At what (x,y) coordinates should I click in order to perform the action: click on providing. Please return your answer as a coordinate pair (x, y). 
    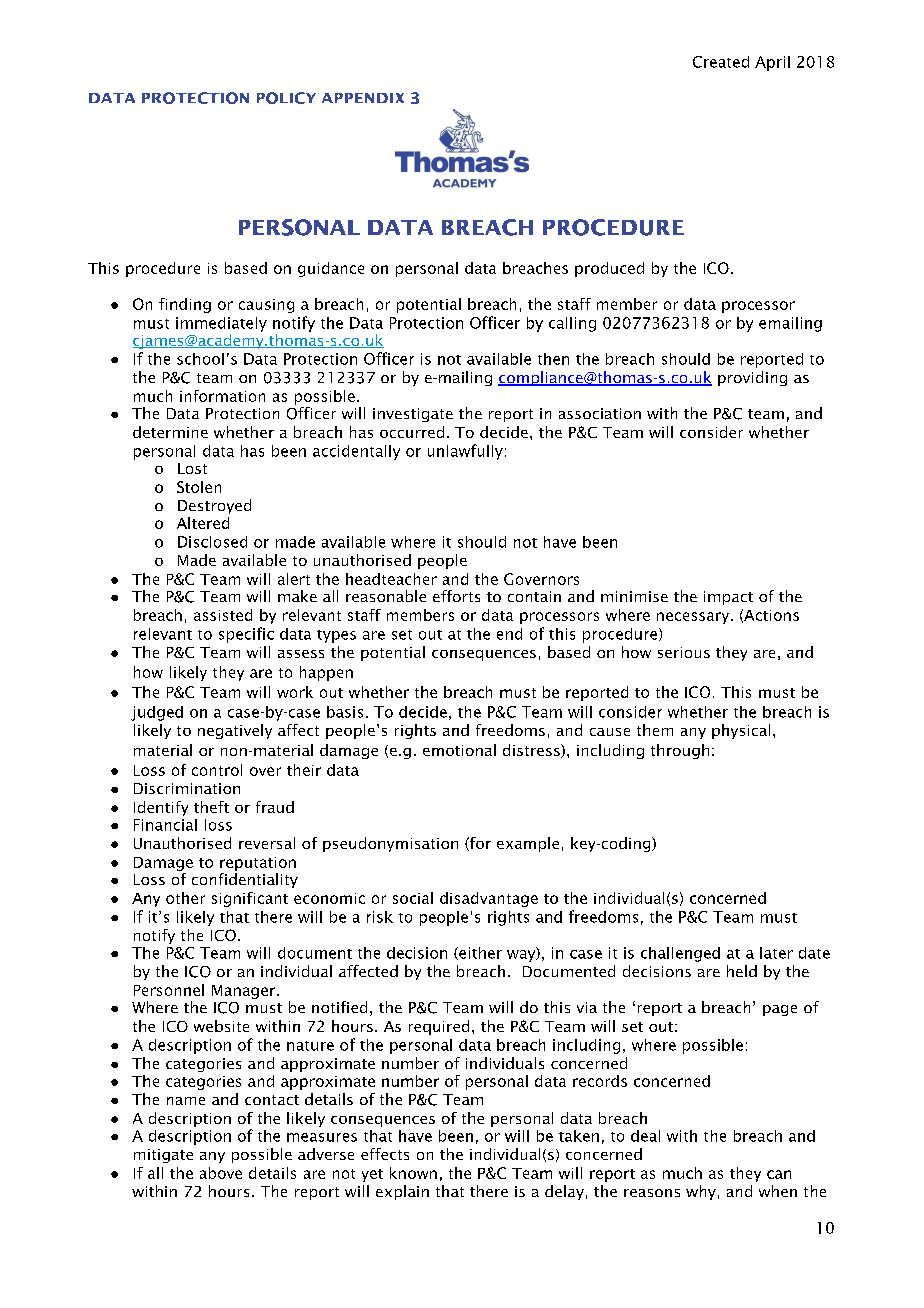
    Looking at the image, I should click on (752, 378).
